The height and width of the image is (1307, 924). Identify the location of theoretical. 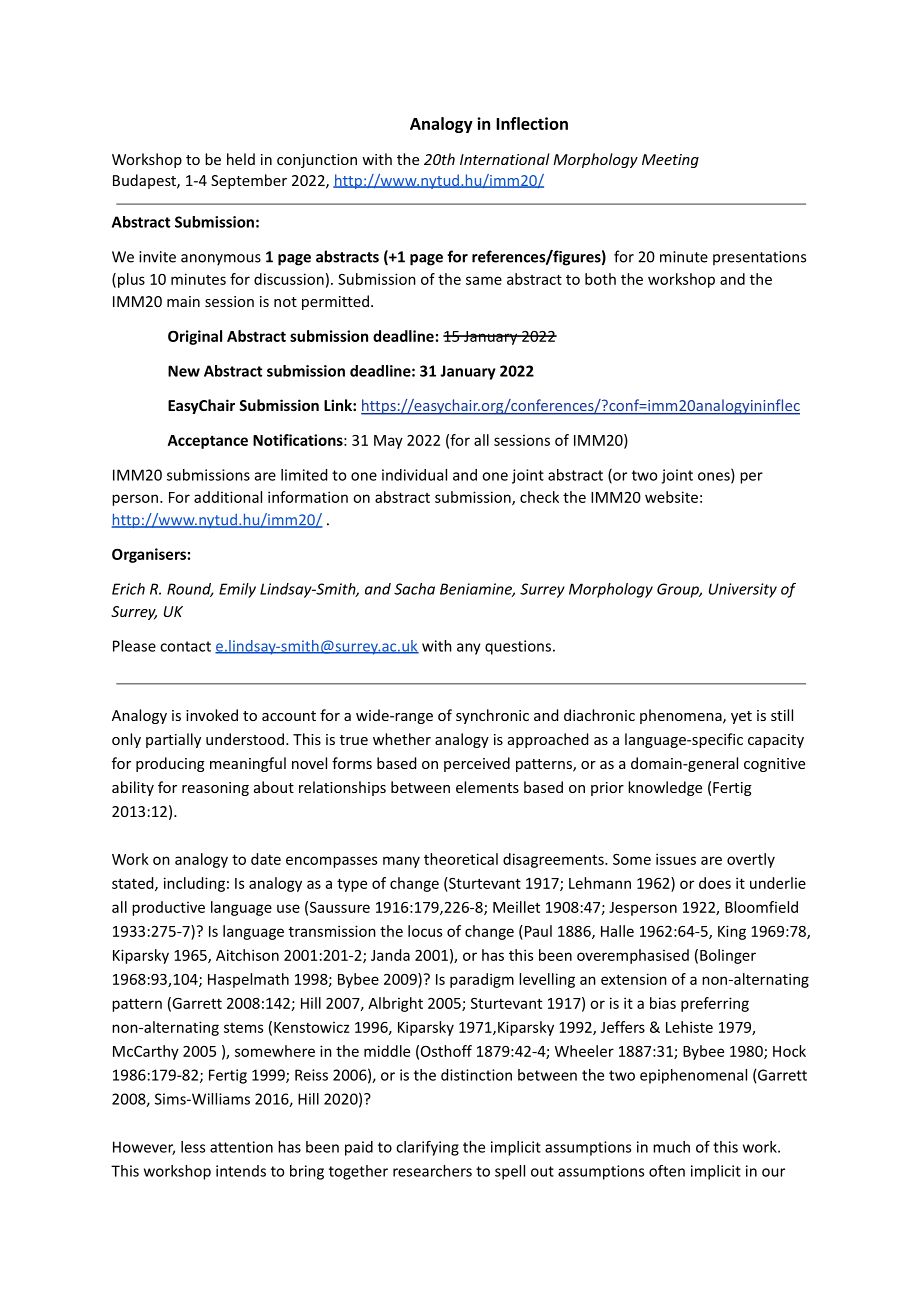
(461, 859).
